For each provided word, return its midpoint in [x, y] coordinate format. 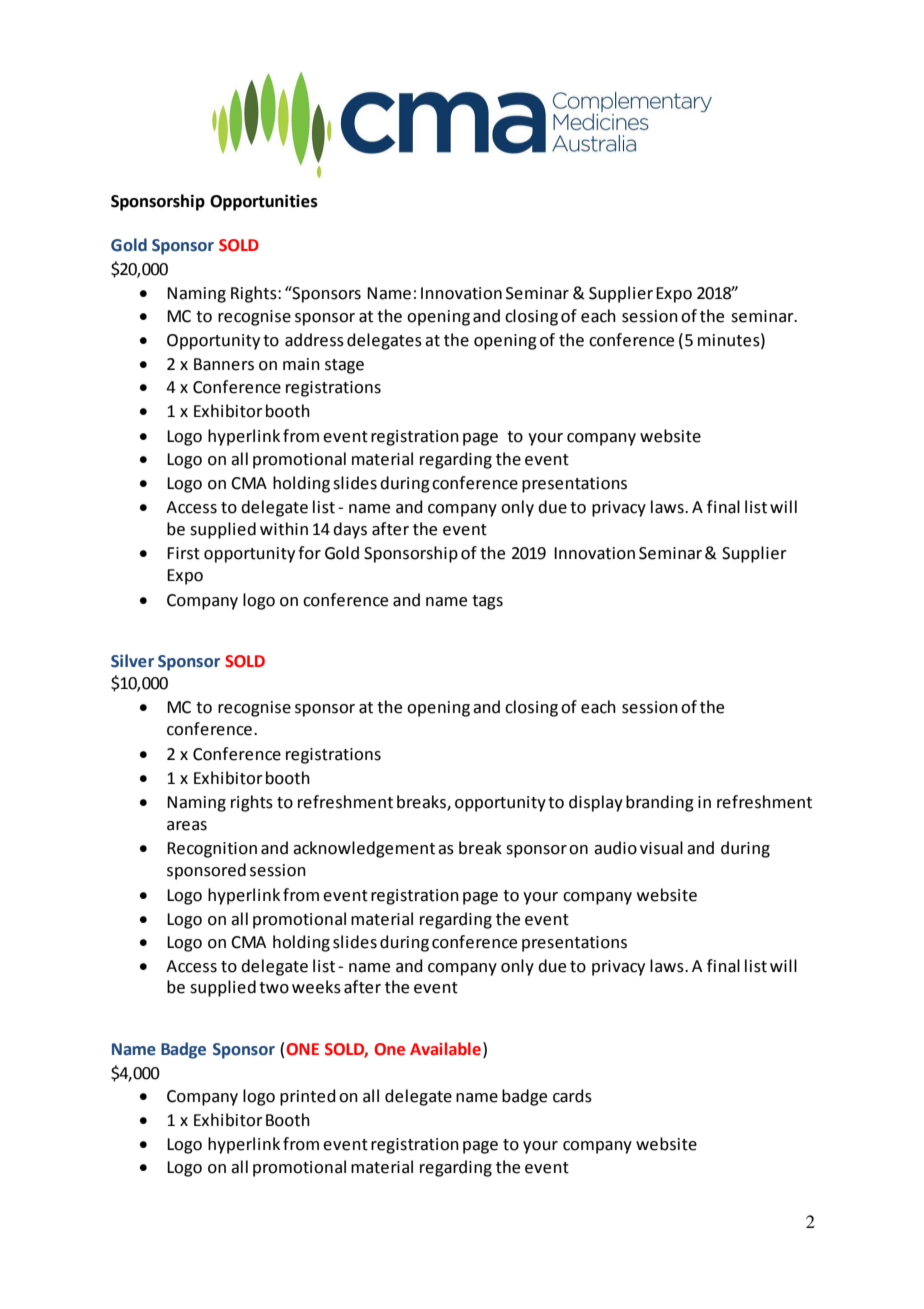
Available [445, 1049]
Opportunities [264, 202]
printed [308, 1097]
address [314, 340]
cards [572, 1096]
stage [344, 366]
